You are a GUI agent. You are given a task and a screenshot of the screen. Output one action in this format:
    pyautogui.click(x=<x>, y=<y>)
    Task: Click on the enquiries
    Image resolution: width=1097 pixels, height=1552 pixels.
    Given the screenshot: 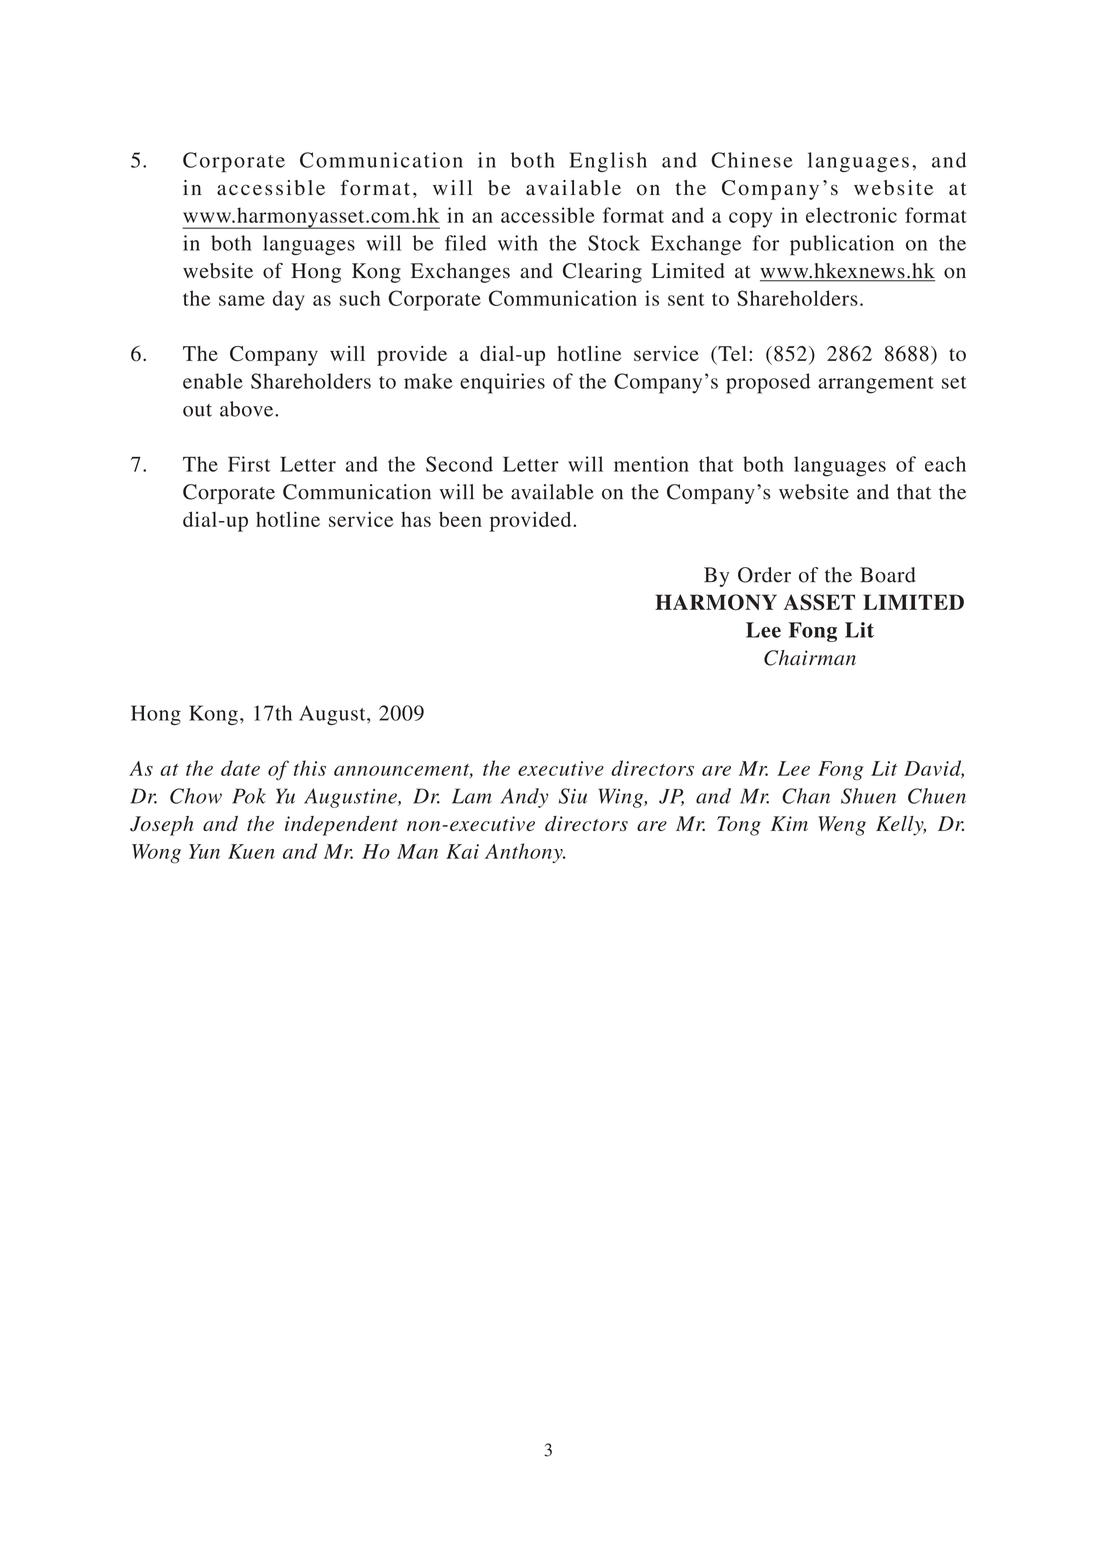 What is the action you would take?
    pyautogui.click(x=502, y=383)
